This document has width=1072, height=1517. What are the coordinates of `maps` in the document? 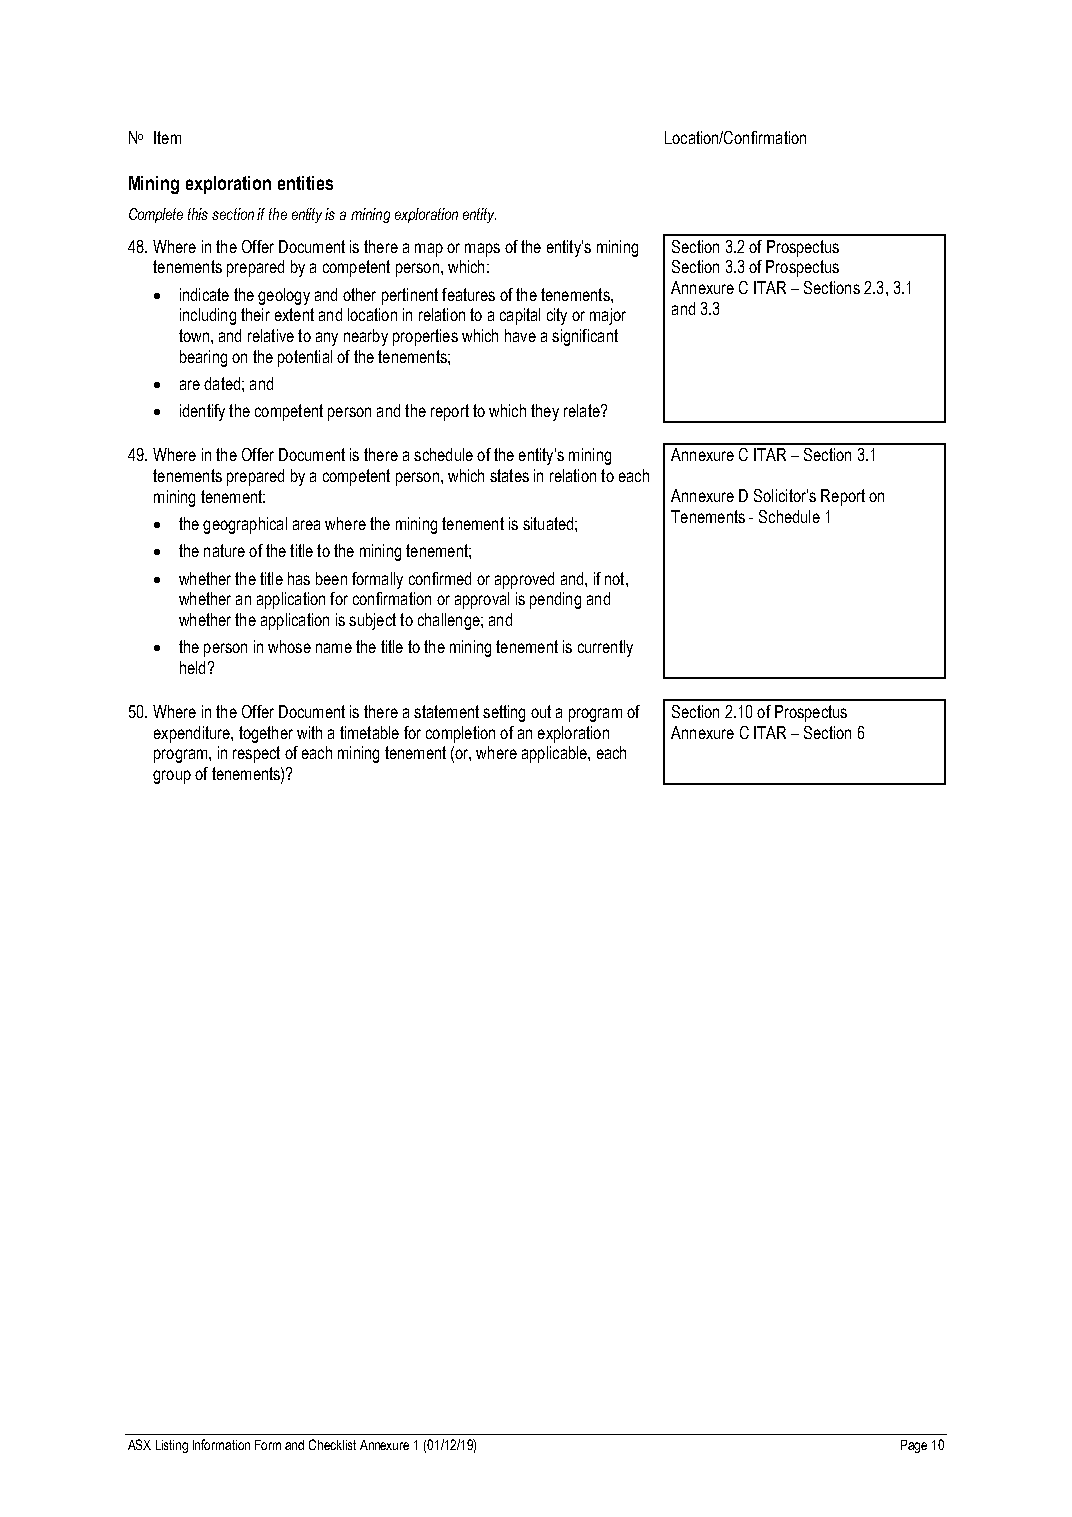 It's located at (482, 250).
